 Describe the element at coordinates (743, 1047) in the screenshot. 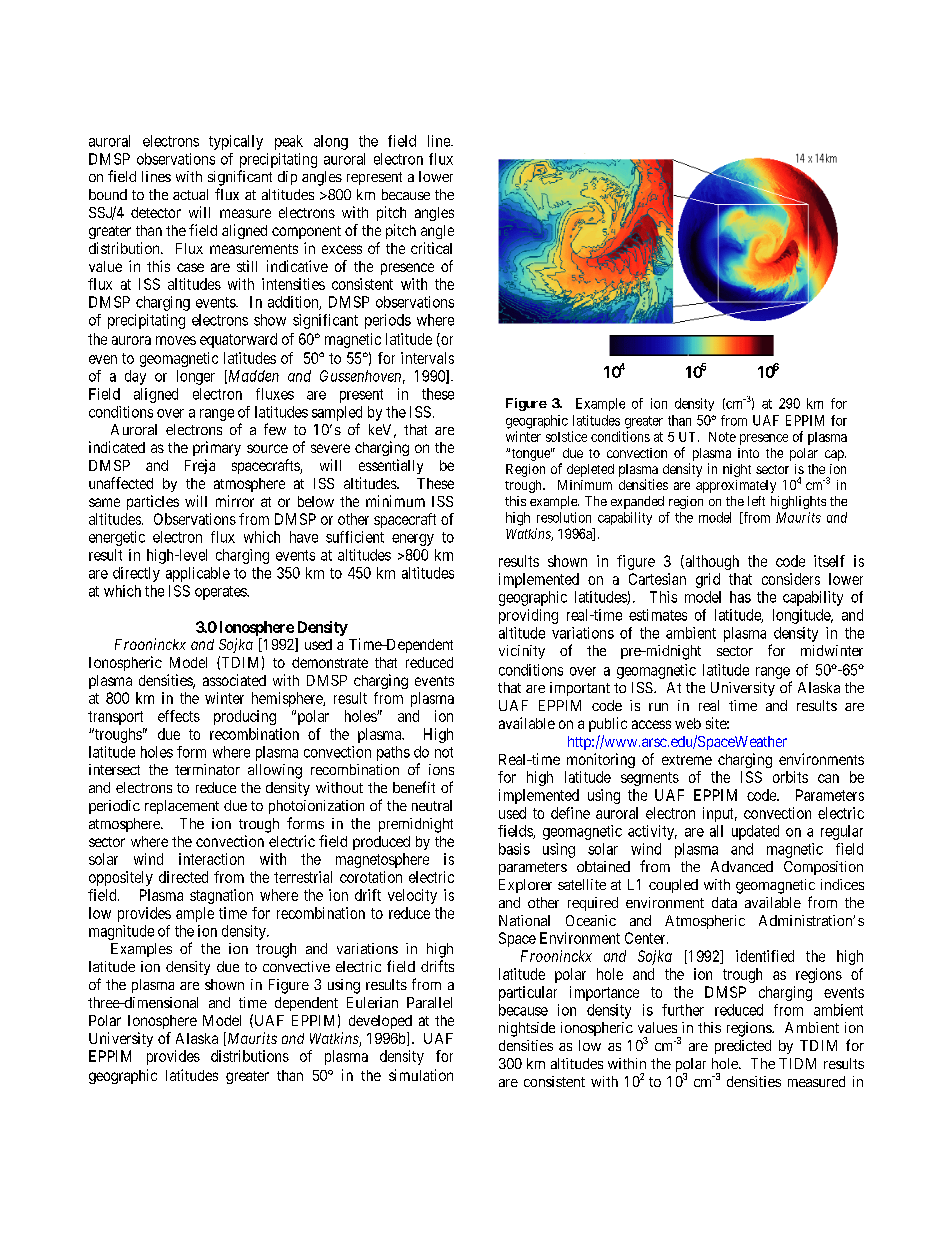

I see `predicted` at that location.
